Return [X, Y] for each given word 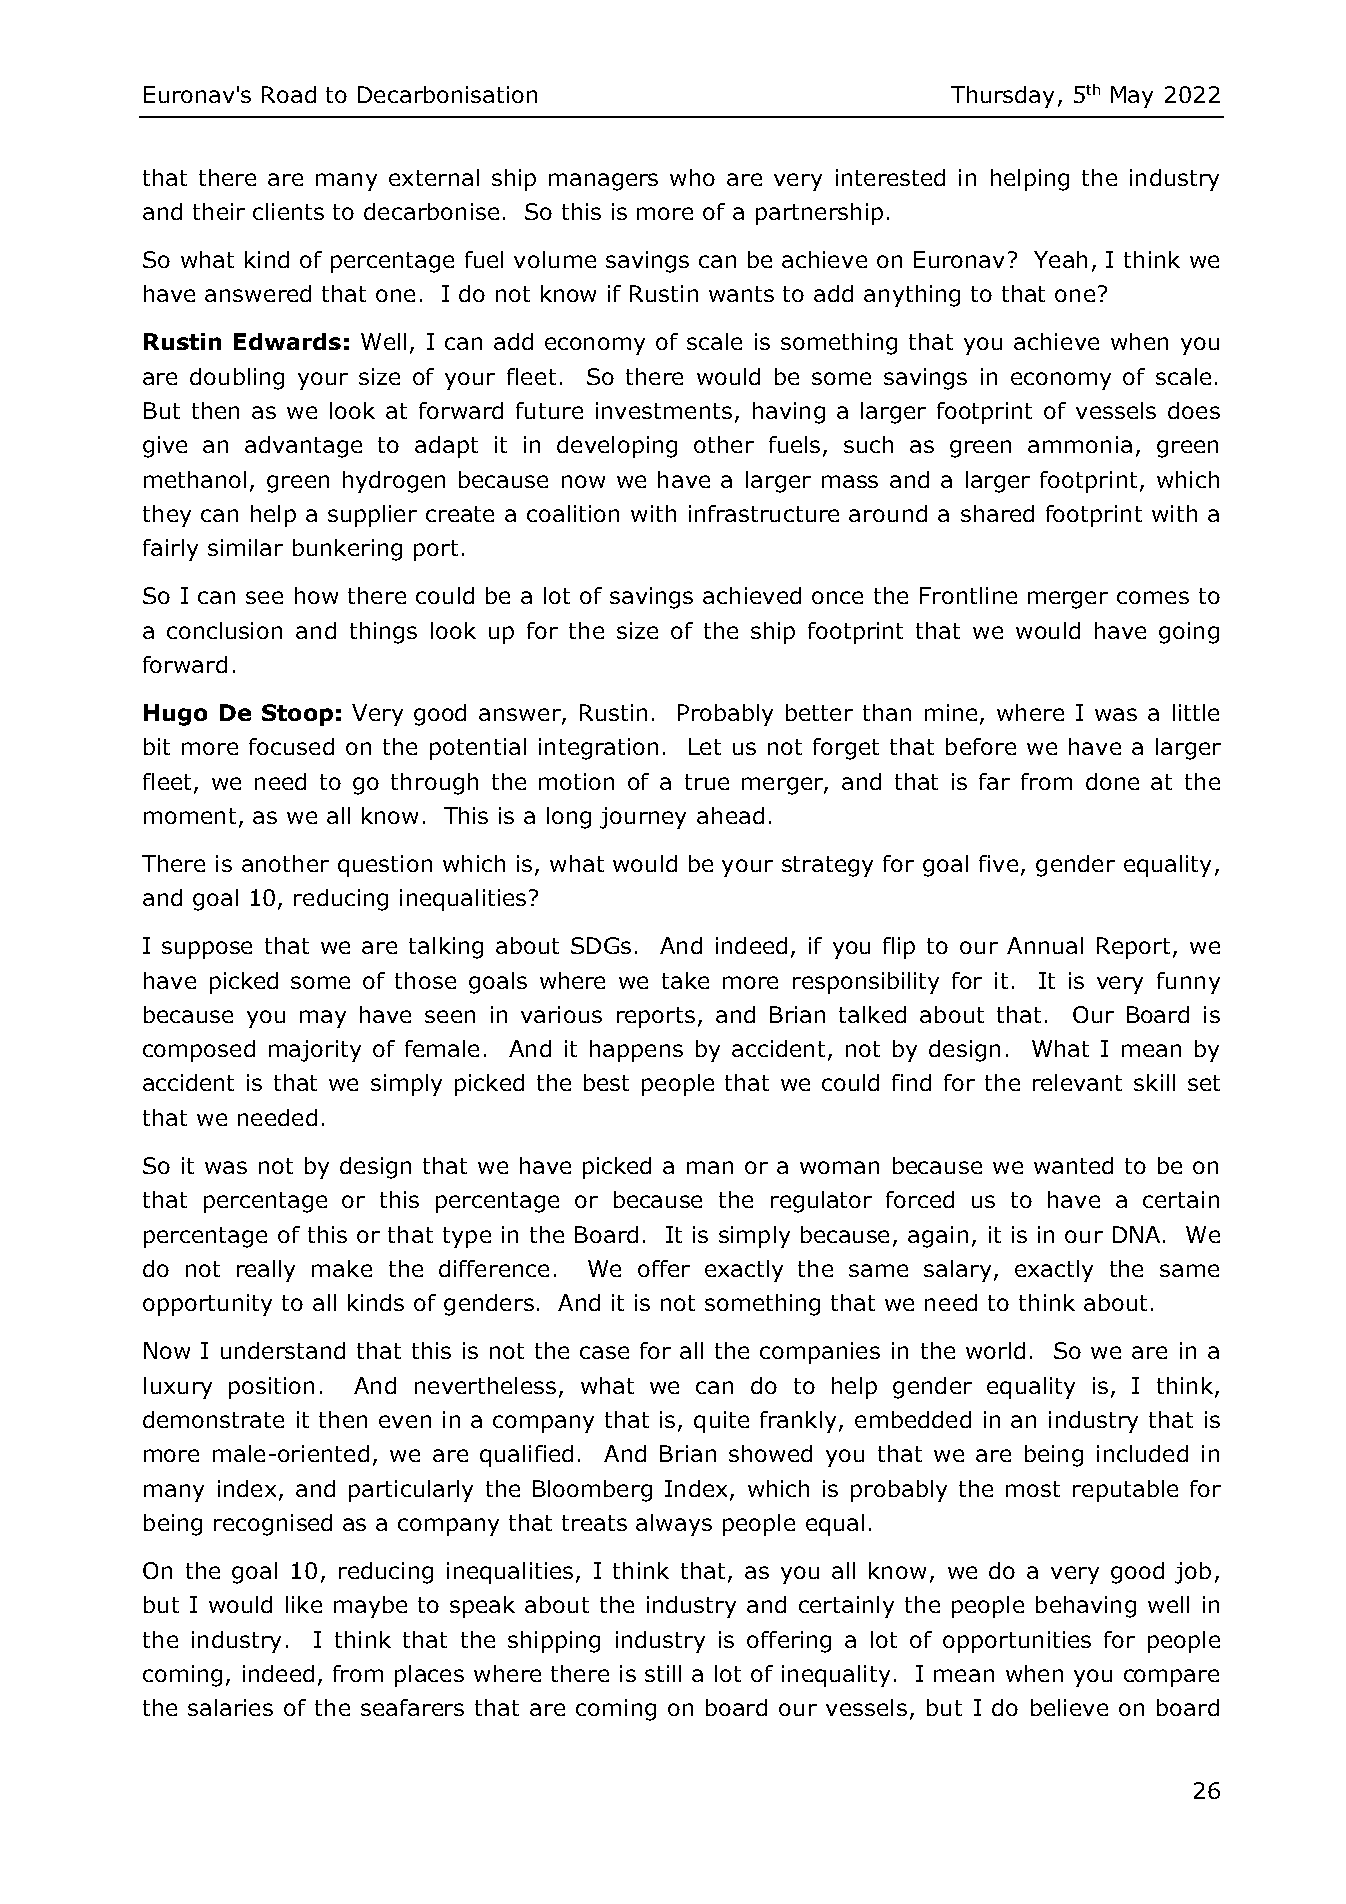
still [663, 1673]
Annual [1045, 945]
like [304, 1604]
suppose [207, 950]
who [692, 177]
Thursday [1002, 97]
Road [289, 94]
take [685, 980]
